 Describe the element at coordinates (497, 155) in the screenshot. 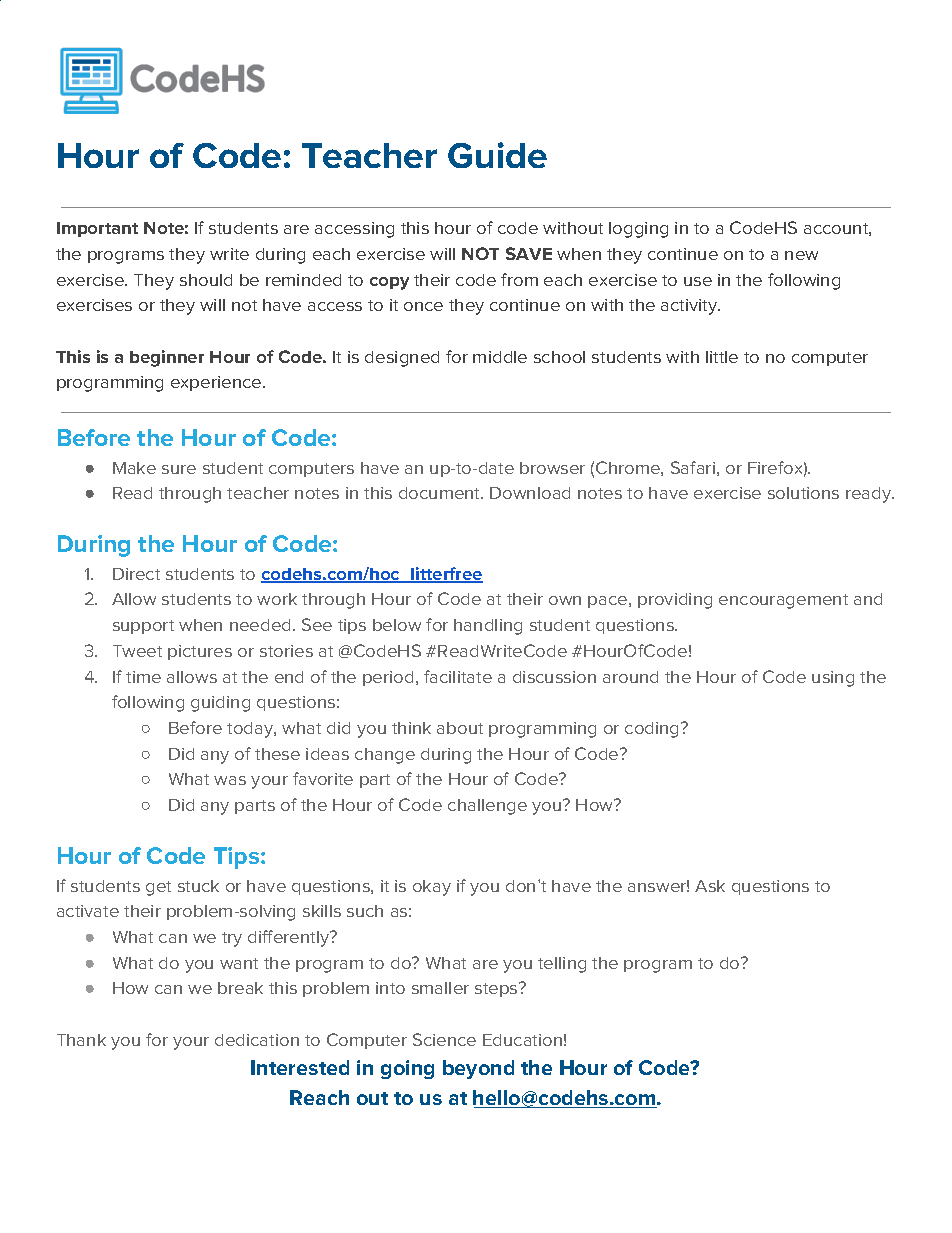

I see `Guide` at that location.
